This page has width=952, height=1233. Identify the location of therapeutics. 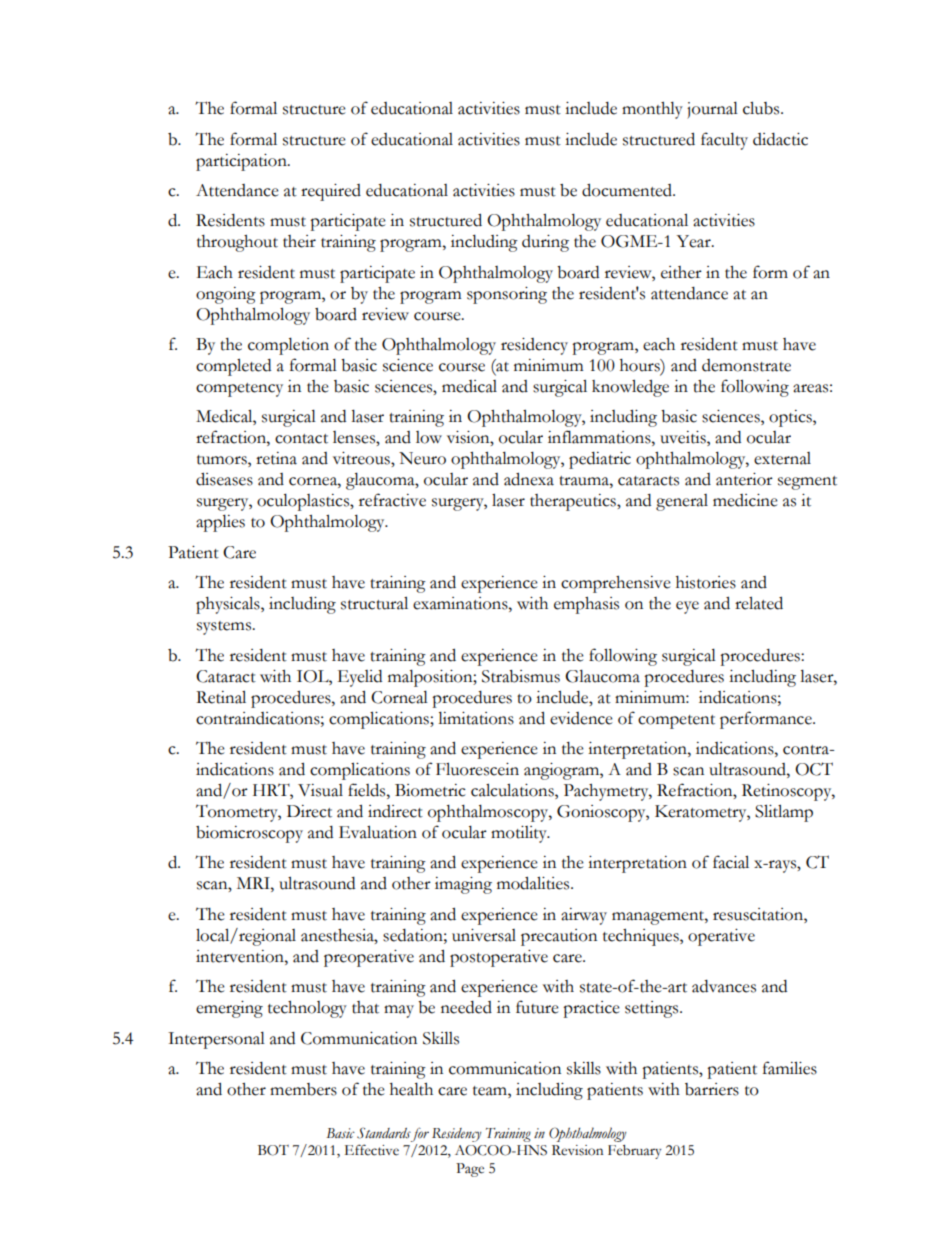
(574, 502).
